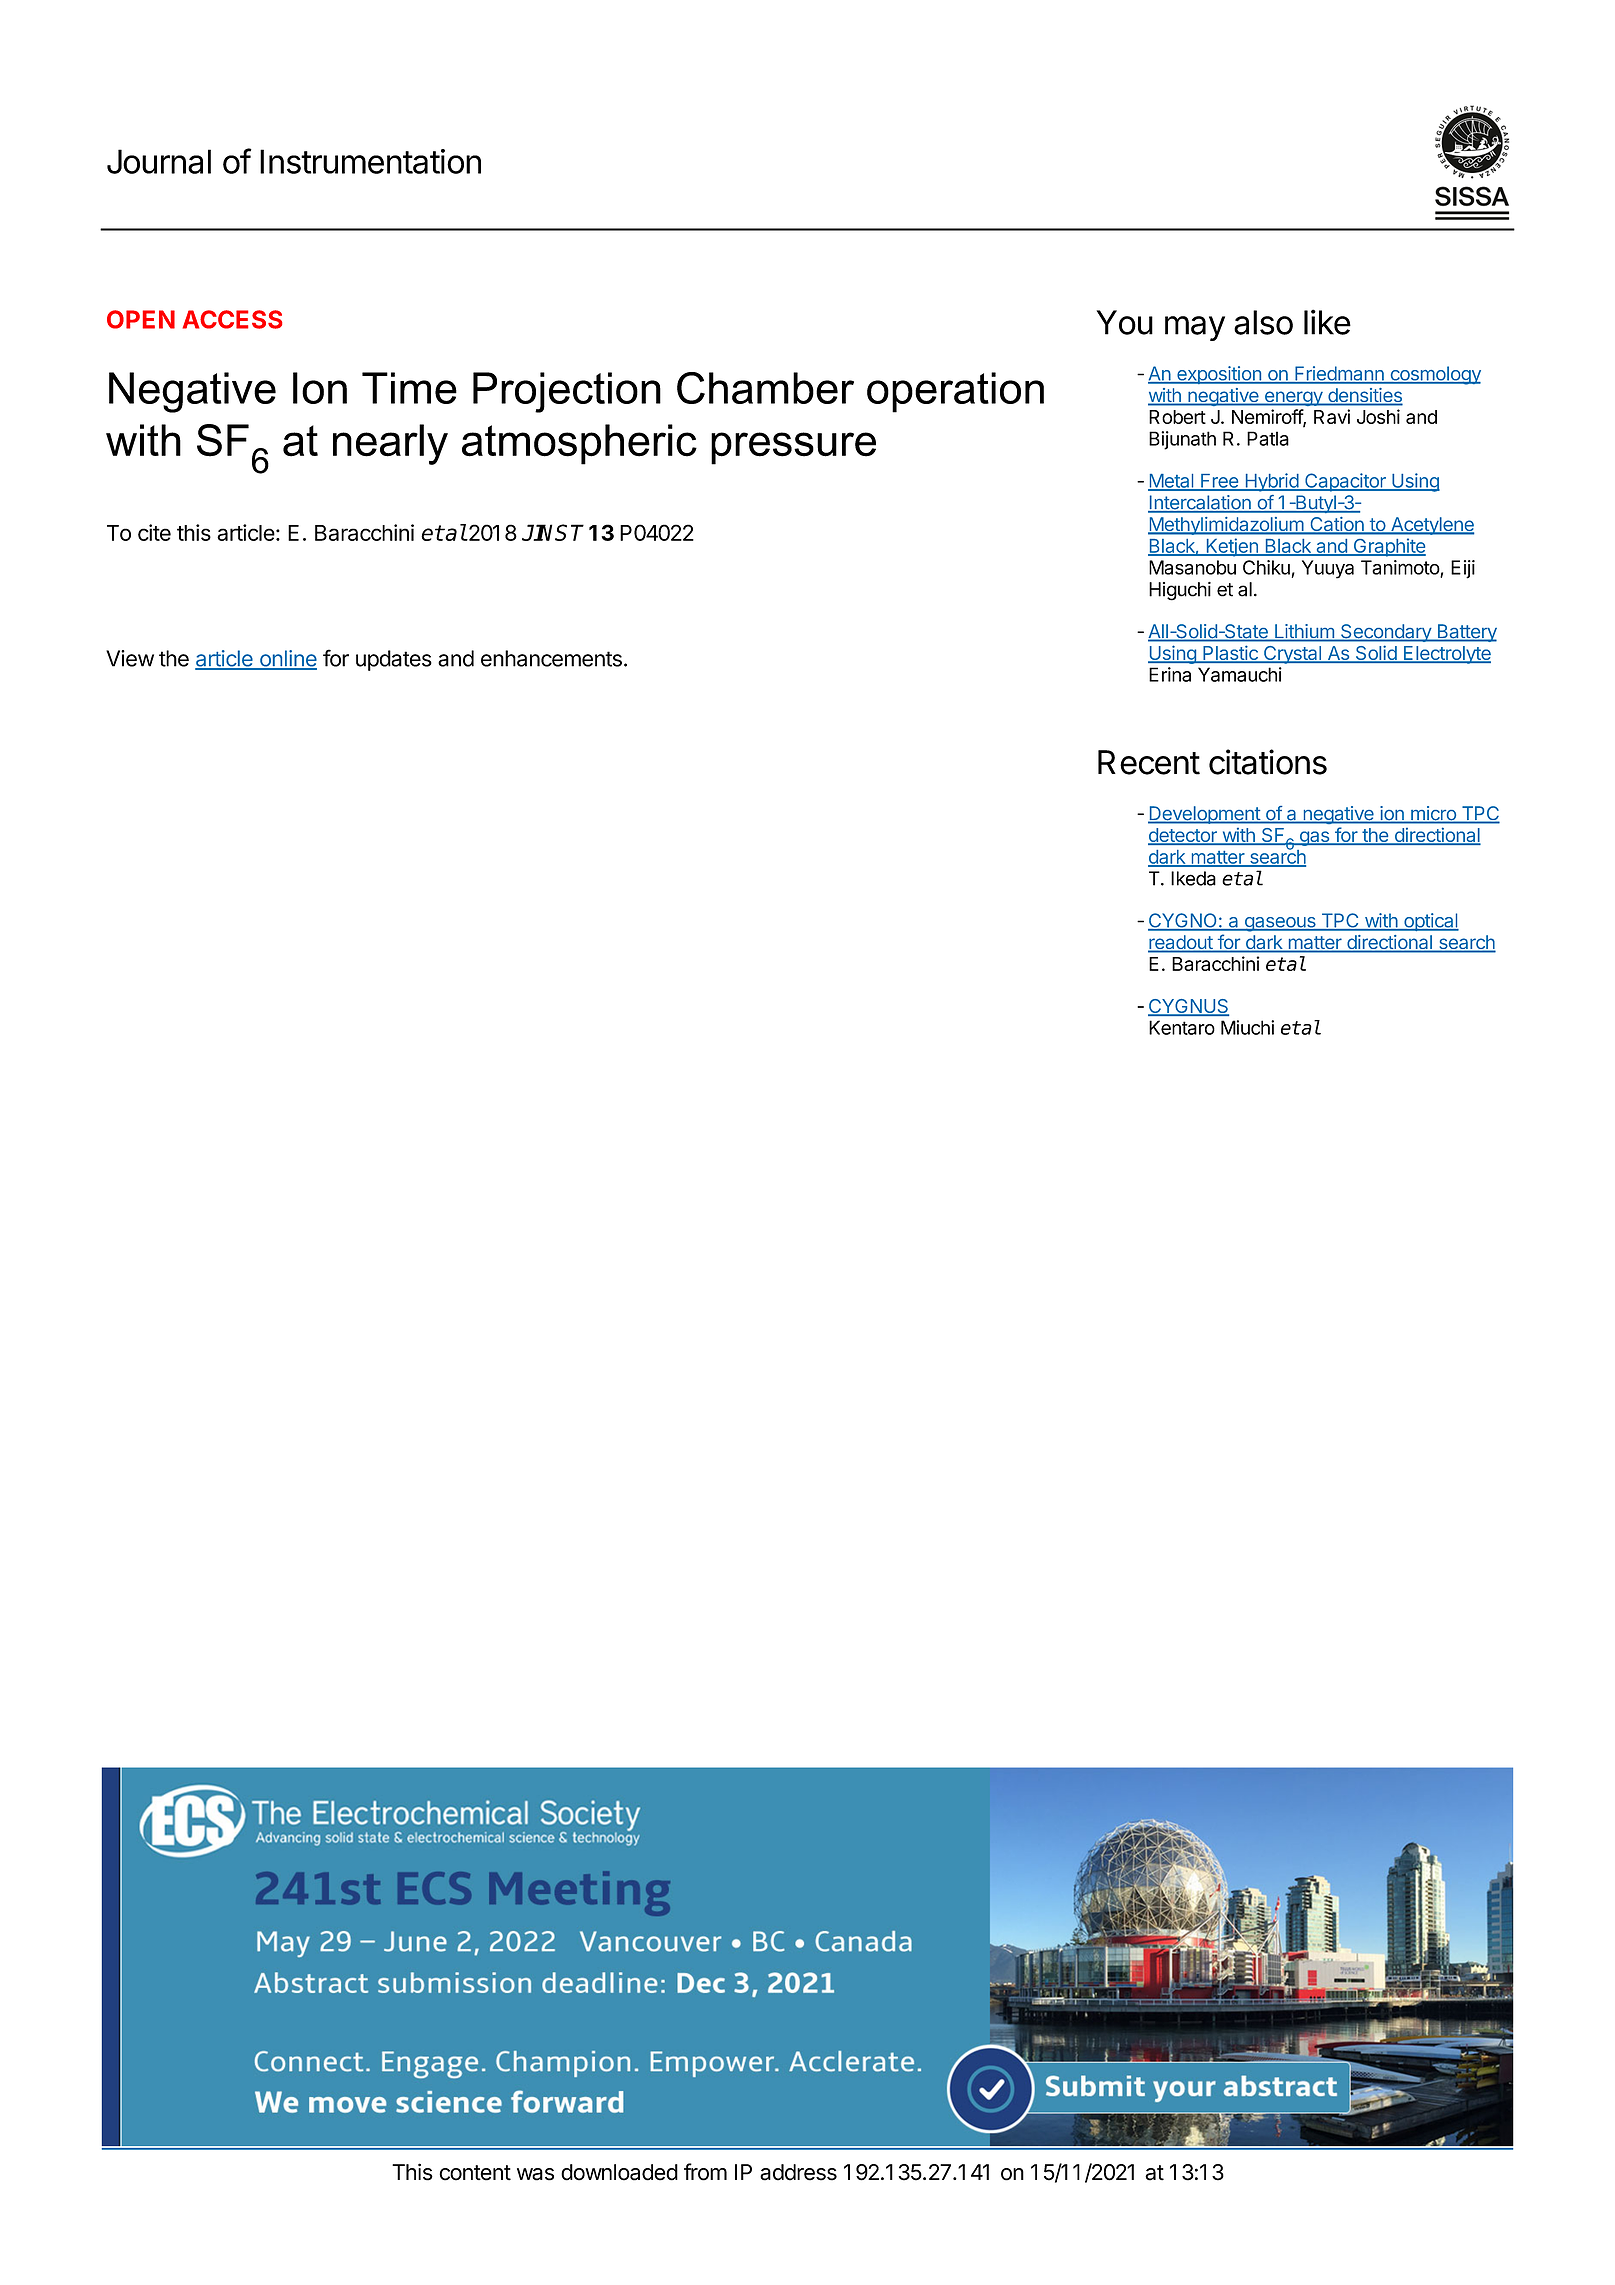  I want to click on online, so click(287, 659).
